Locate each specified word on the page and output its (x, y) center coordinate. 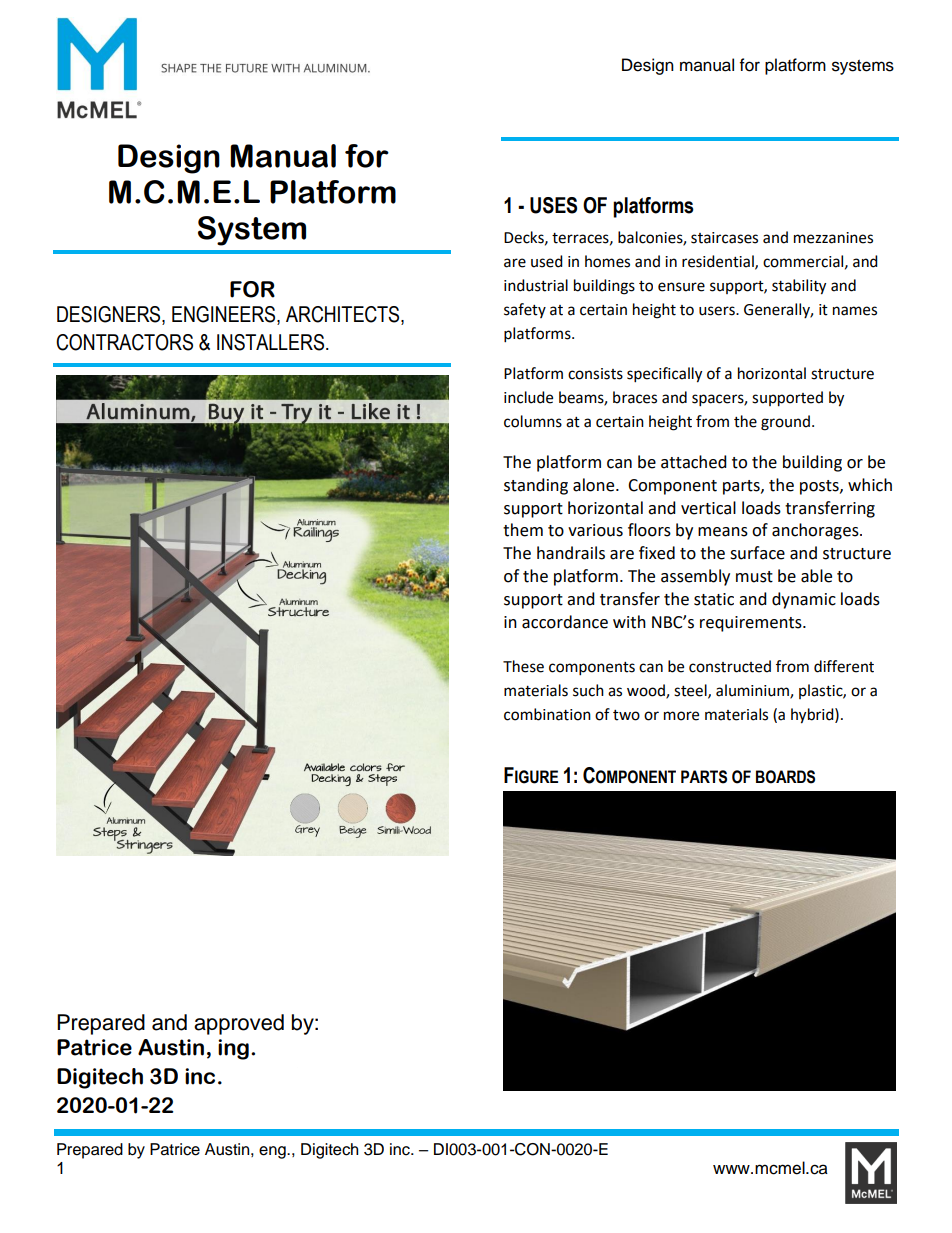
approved (239, 1024)
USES (553, 205)
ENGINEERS (225, 314)
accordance (565, 622)
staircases (724, 238)
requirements (752, 624)
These (523, 666)
